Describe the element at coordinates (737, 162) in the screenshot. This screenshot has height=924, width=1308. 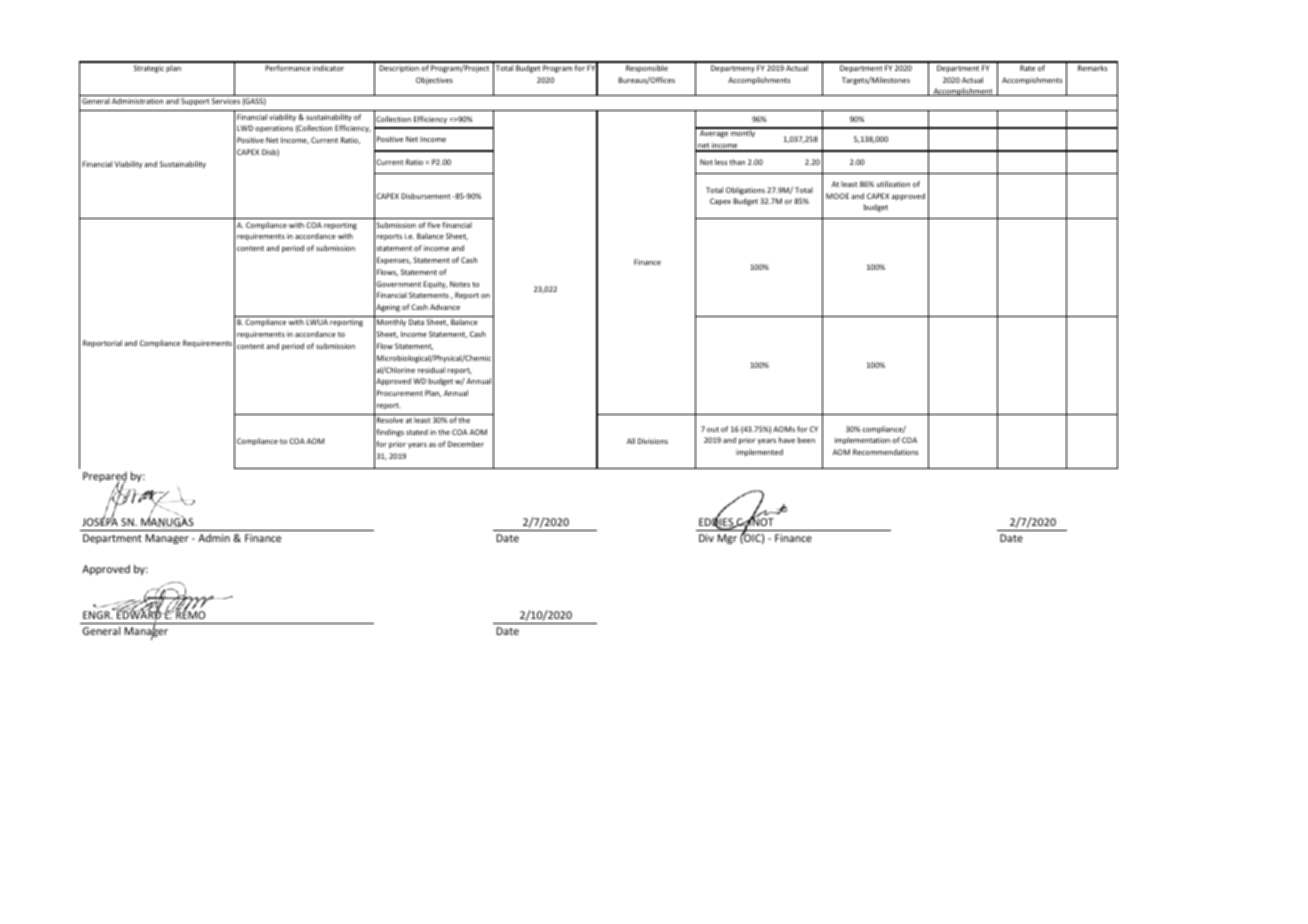
I see `than` at that location.
